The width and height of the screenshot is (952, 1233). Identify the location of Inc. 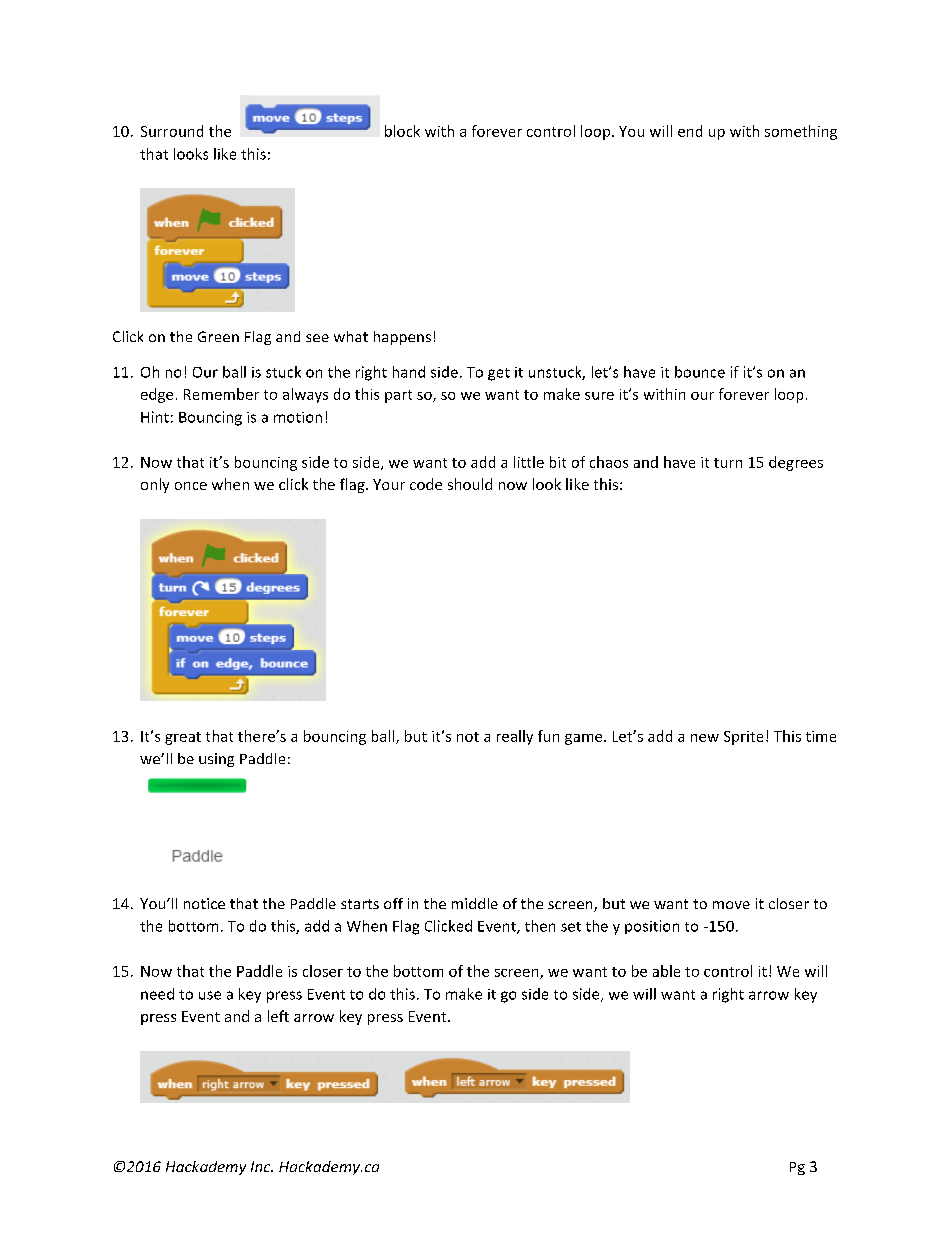
(262, 1166).
